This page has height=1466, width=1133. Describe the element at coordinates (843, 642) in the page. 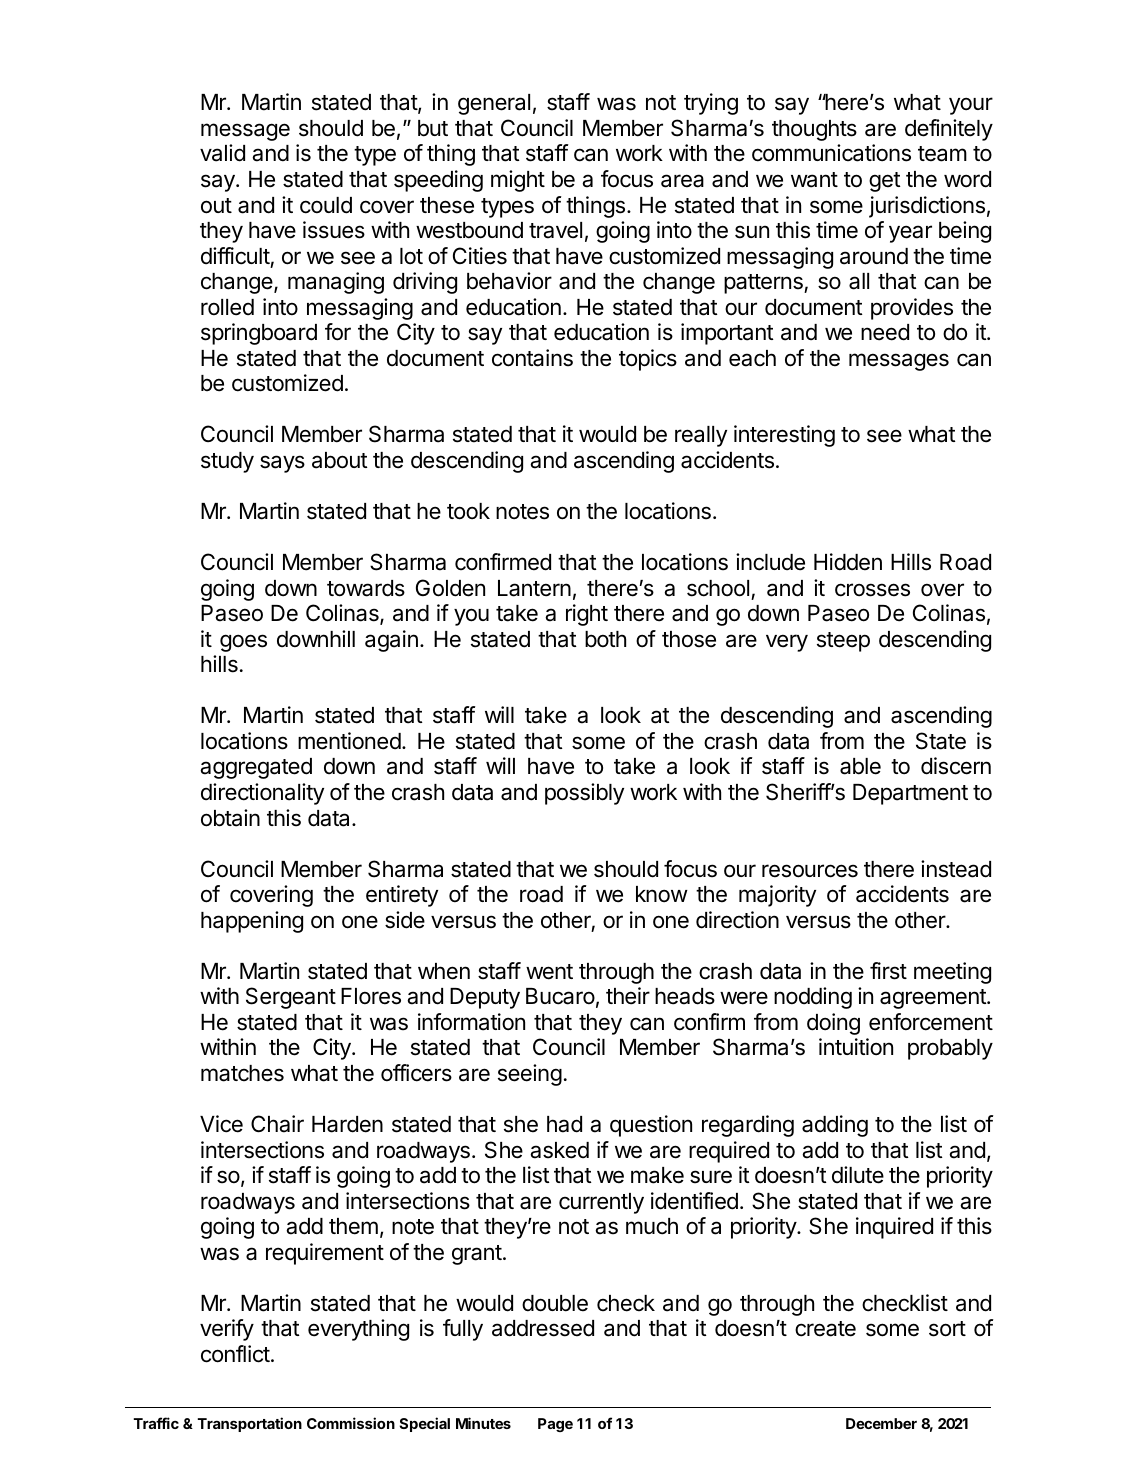

I see `steep` at that location.
